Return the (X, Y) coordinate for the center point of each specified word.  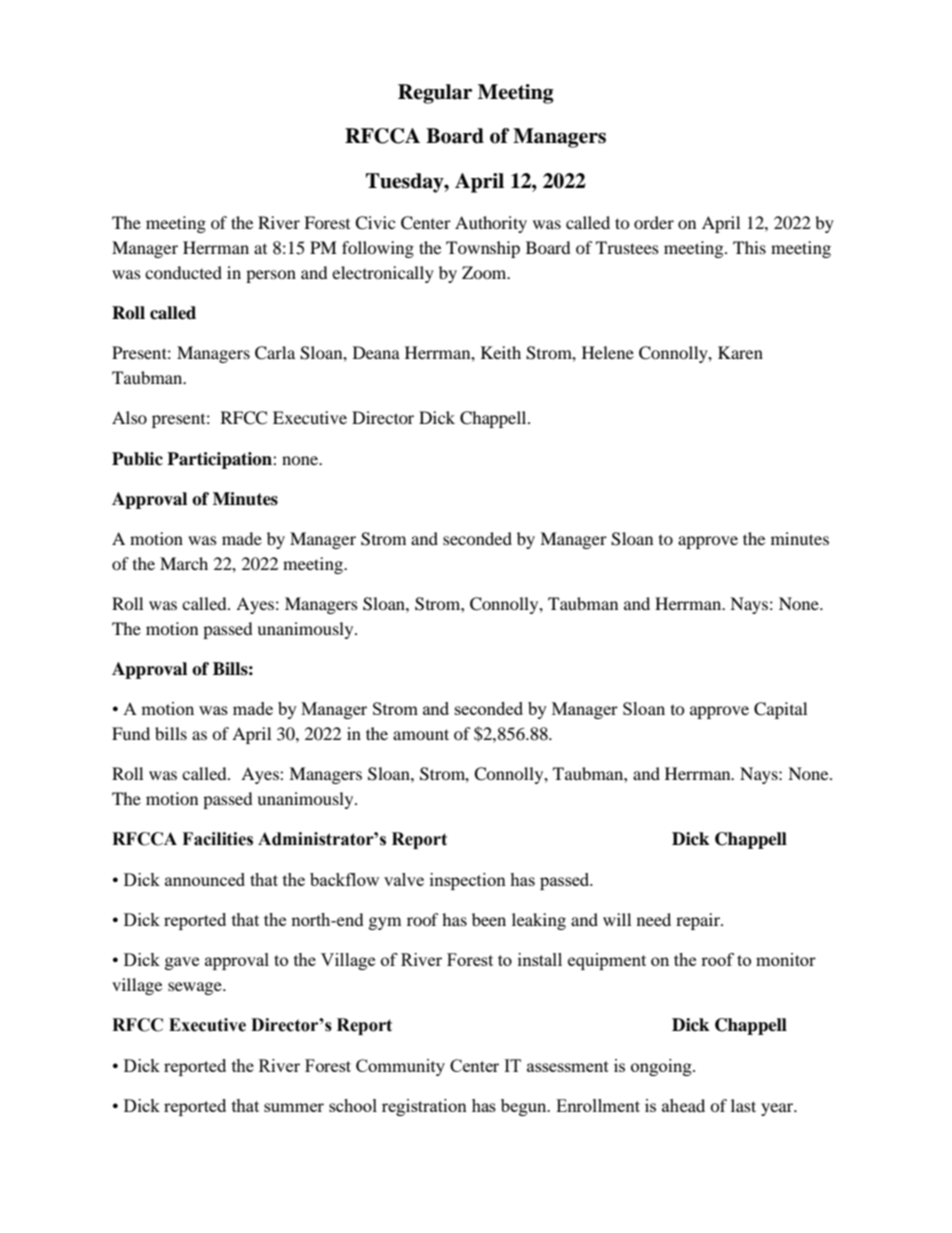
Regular (435, 94)
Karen (740, 352)
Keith (501, 352)
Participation (220, 460)
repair (699, 921)
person (271, 276)
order (654, 222)
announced (205, 879)
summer (294, 1107)
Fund (131, 733)
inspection (468, 881)
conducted (183, 272)
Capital (780, 710)
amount (421, 734)
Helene (608, 352)
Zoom (485, 272)
